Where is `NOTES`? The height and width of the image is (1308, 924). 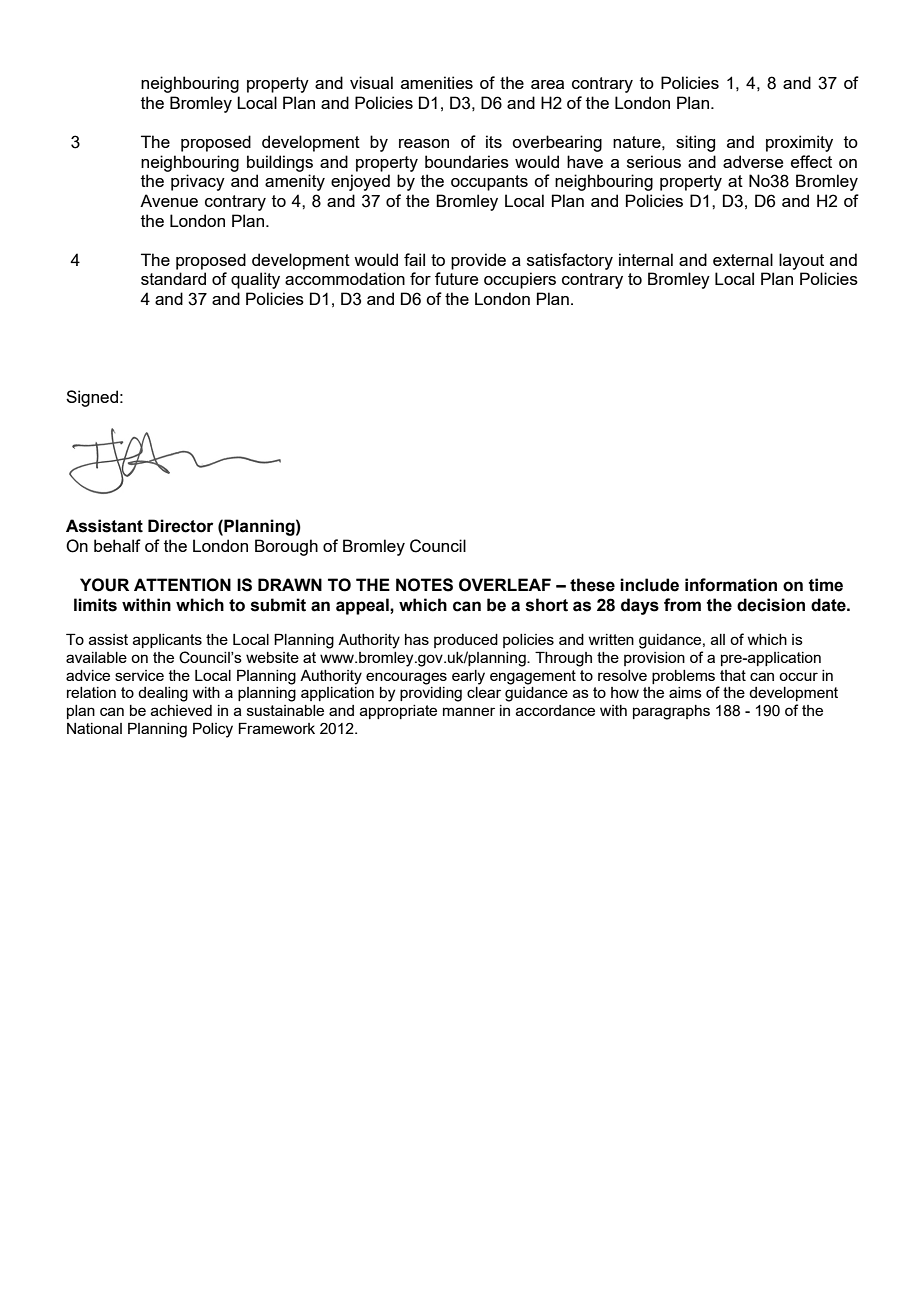 NOTES is located at coordinates (424, 585).
